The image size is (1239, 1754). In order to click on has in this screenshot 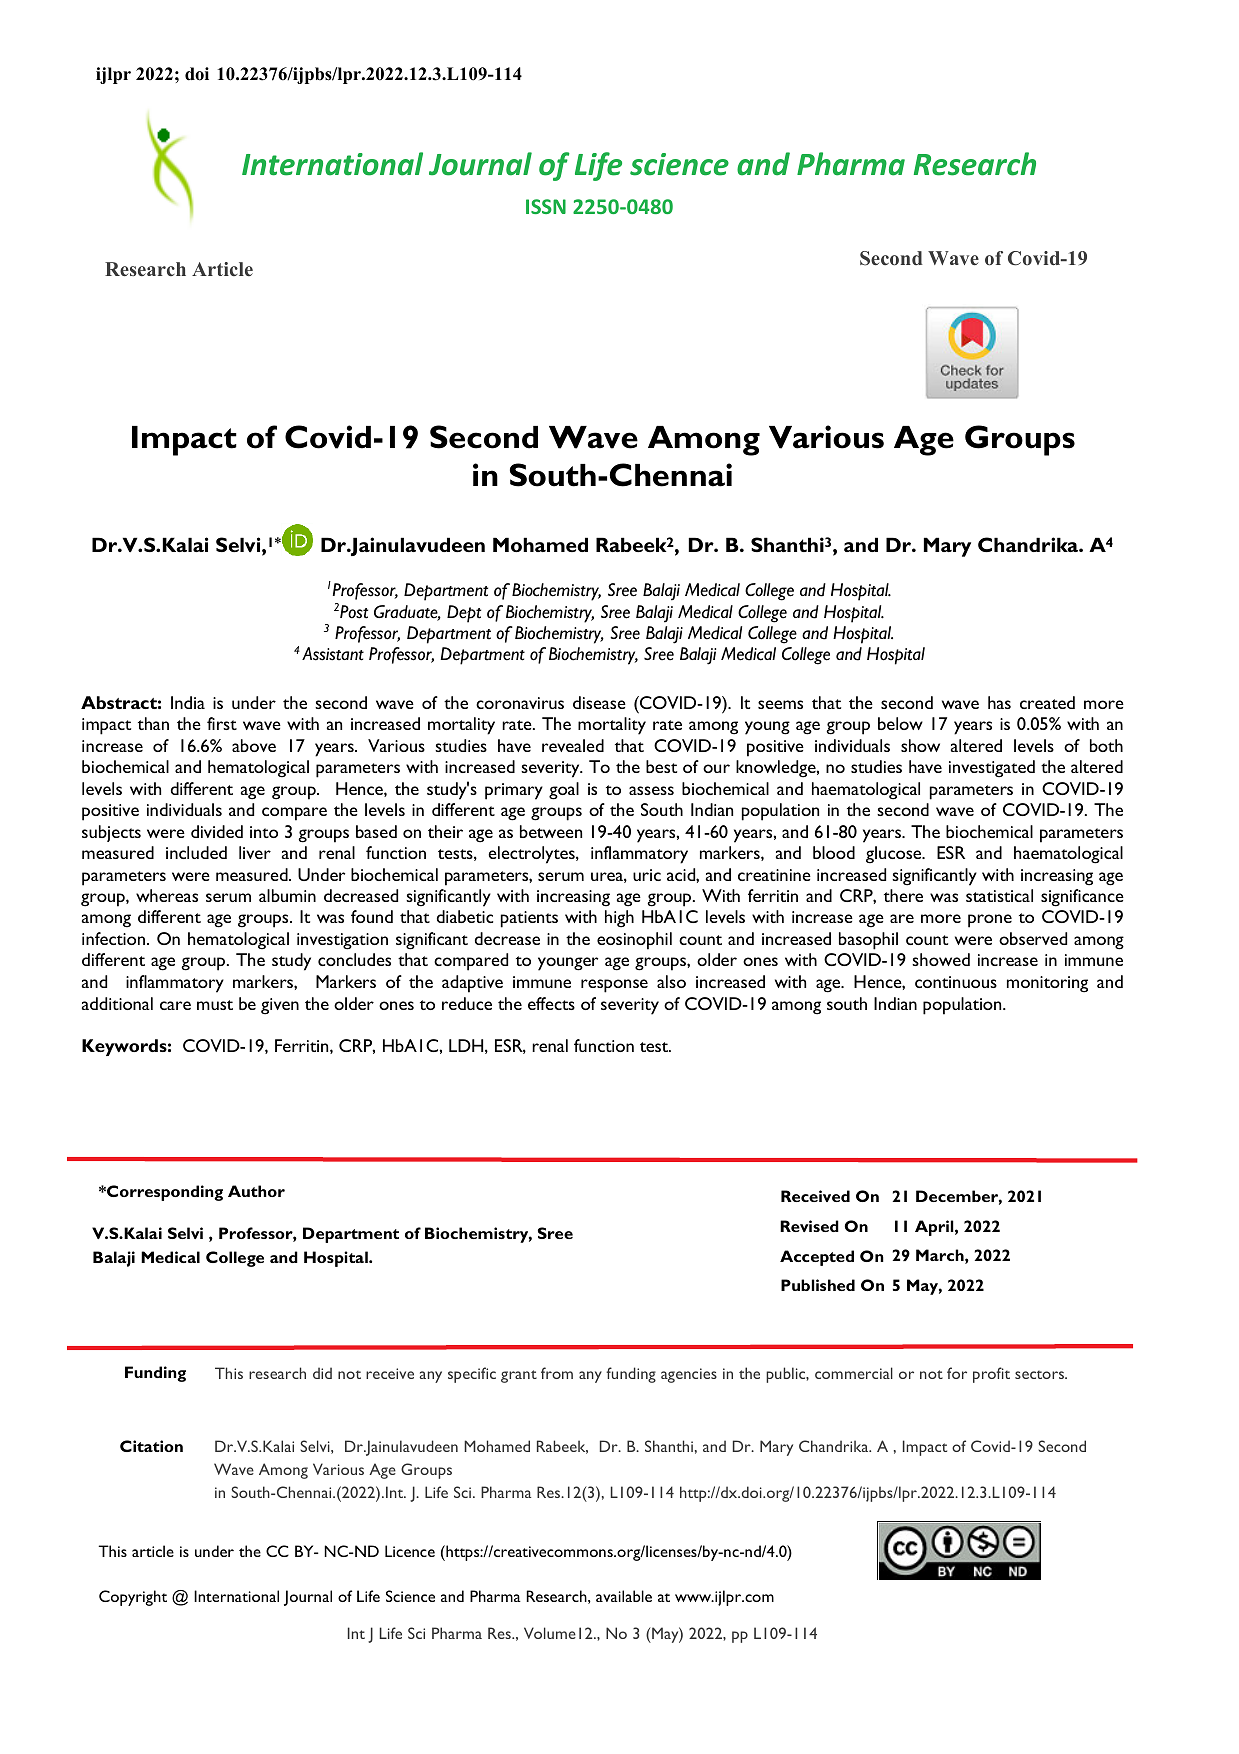, I will do `click(999, 702)`.
